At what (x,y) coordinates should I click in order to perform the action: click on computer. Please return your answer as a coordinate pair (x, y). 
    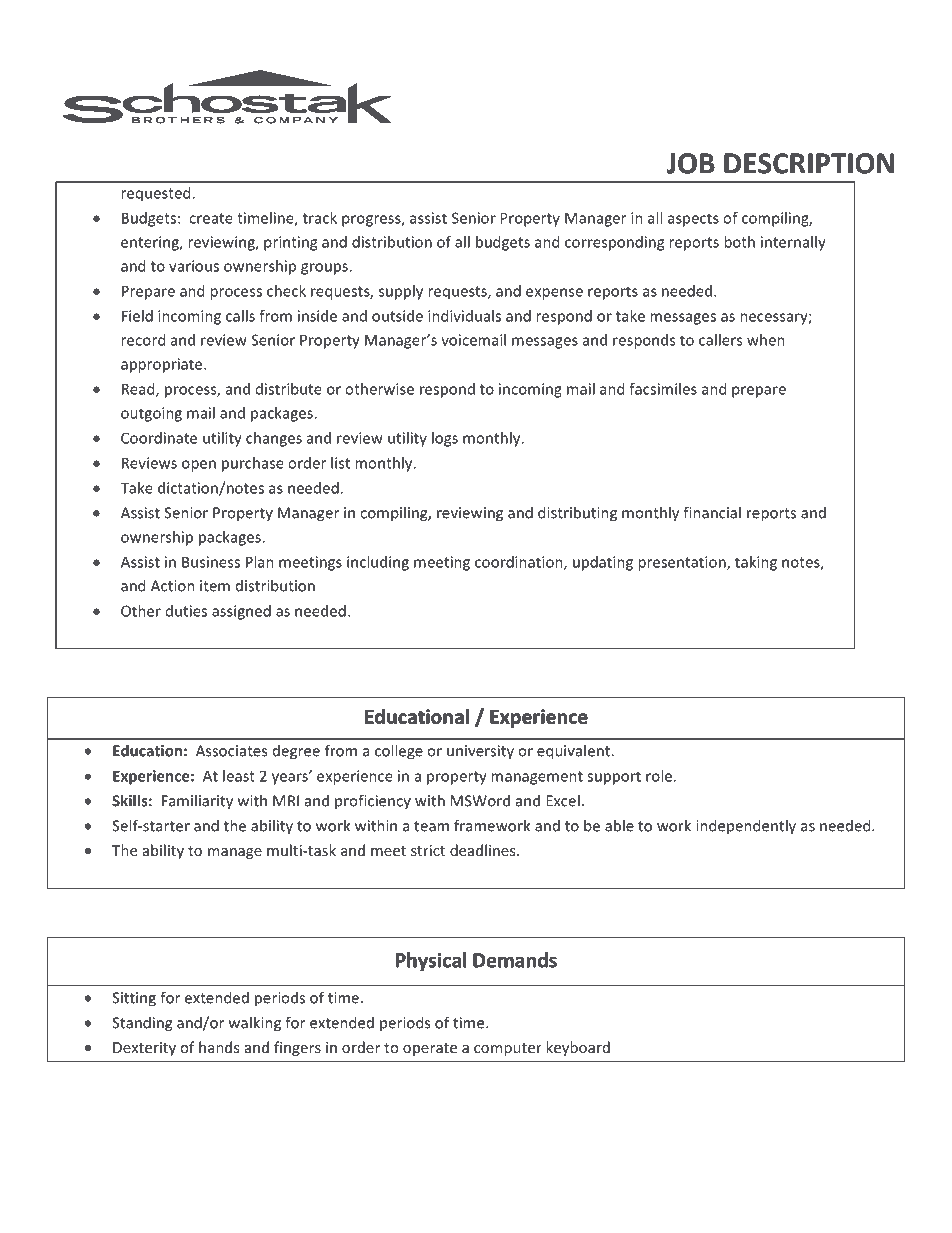
    Looking at the image, I should click on (508, 1049).
